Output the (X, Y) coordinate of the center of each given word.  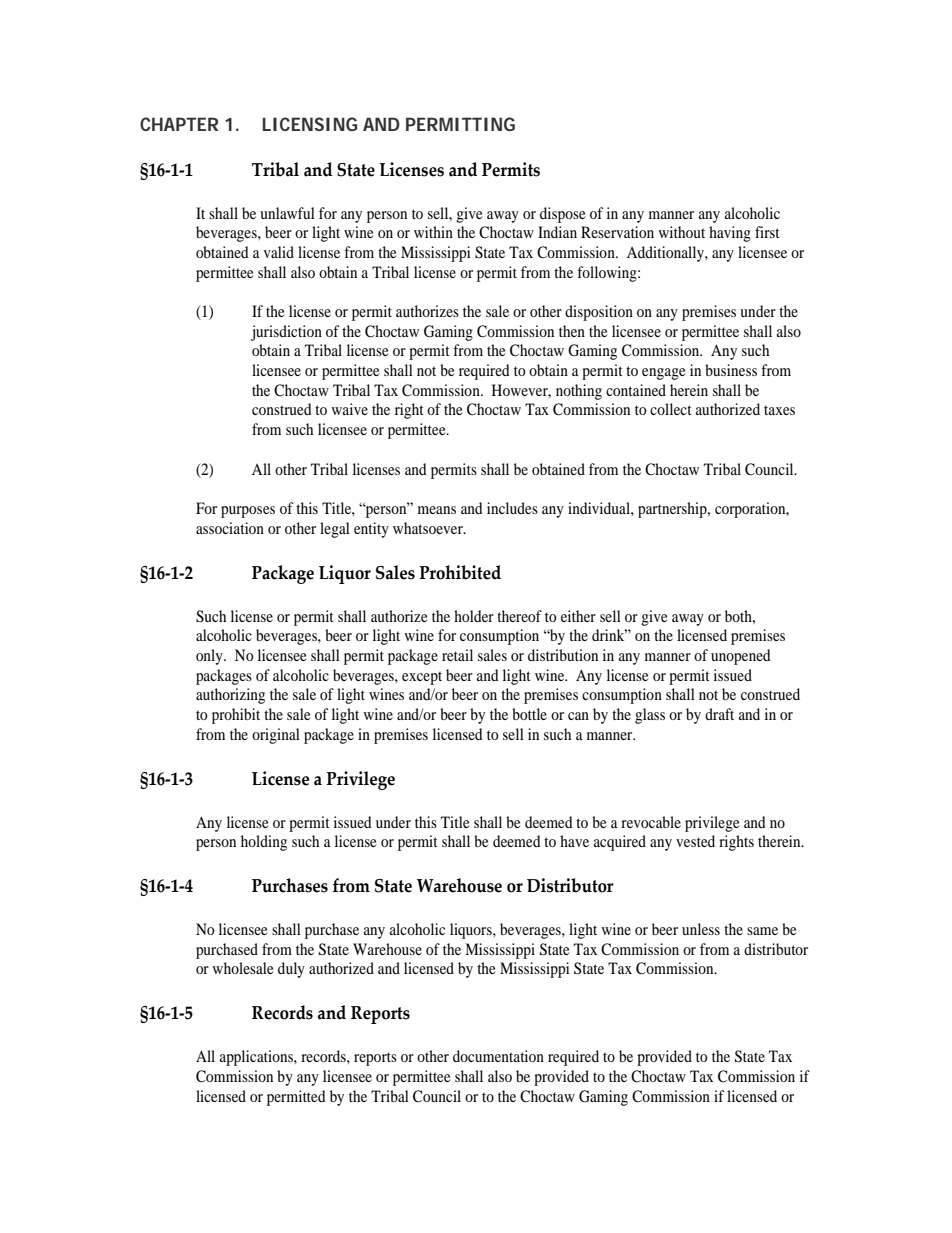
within (433, 232)
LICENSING (310, 124)
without (681, 232)
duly (291, 970)
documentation (498, 1056)
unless (701, 929)
